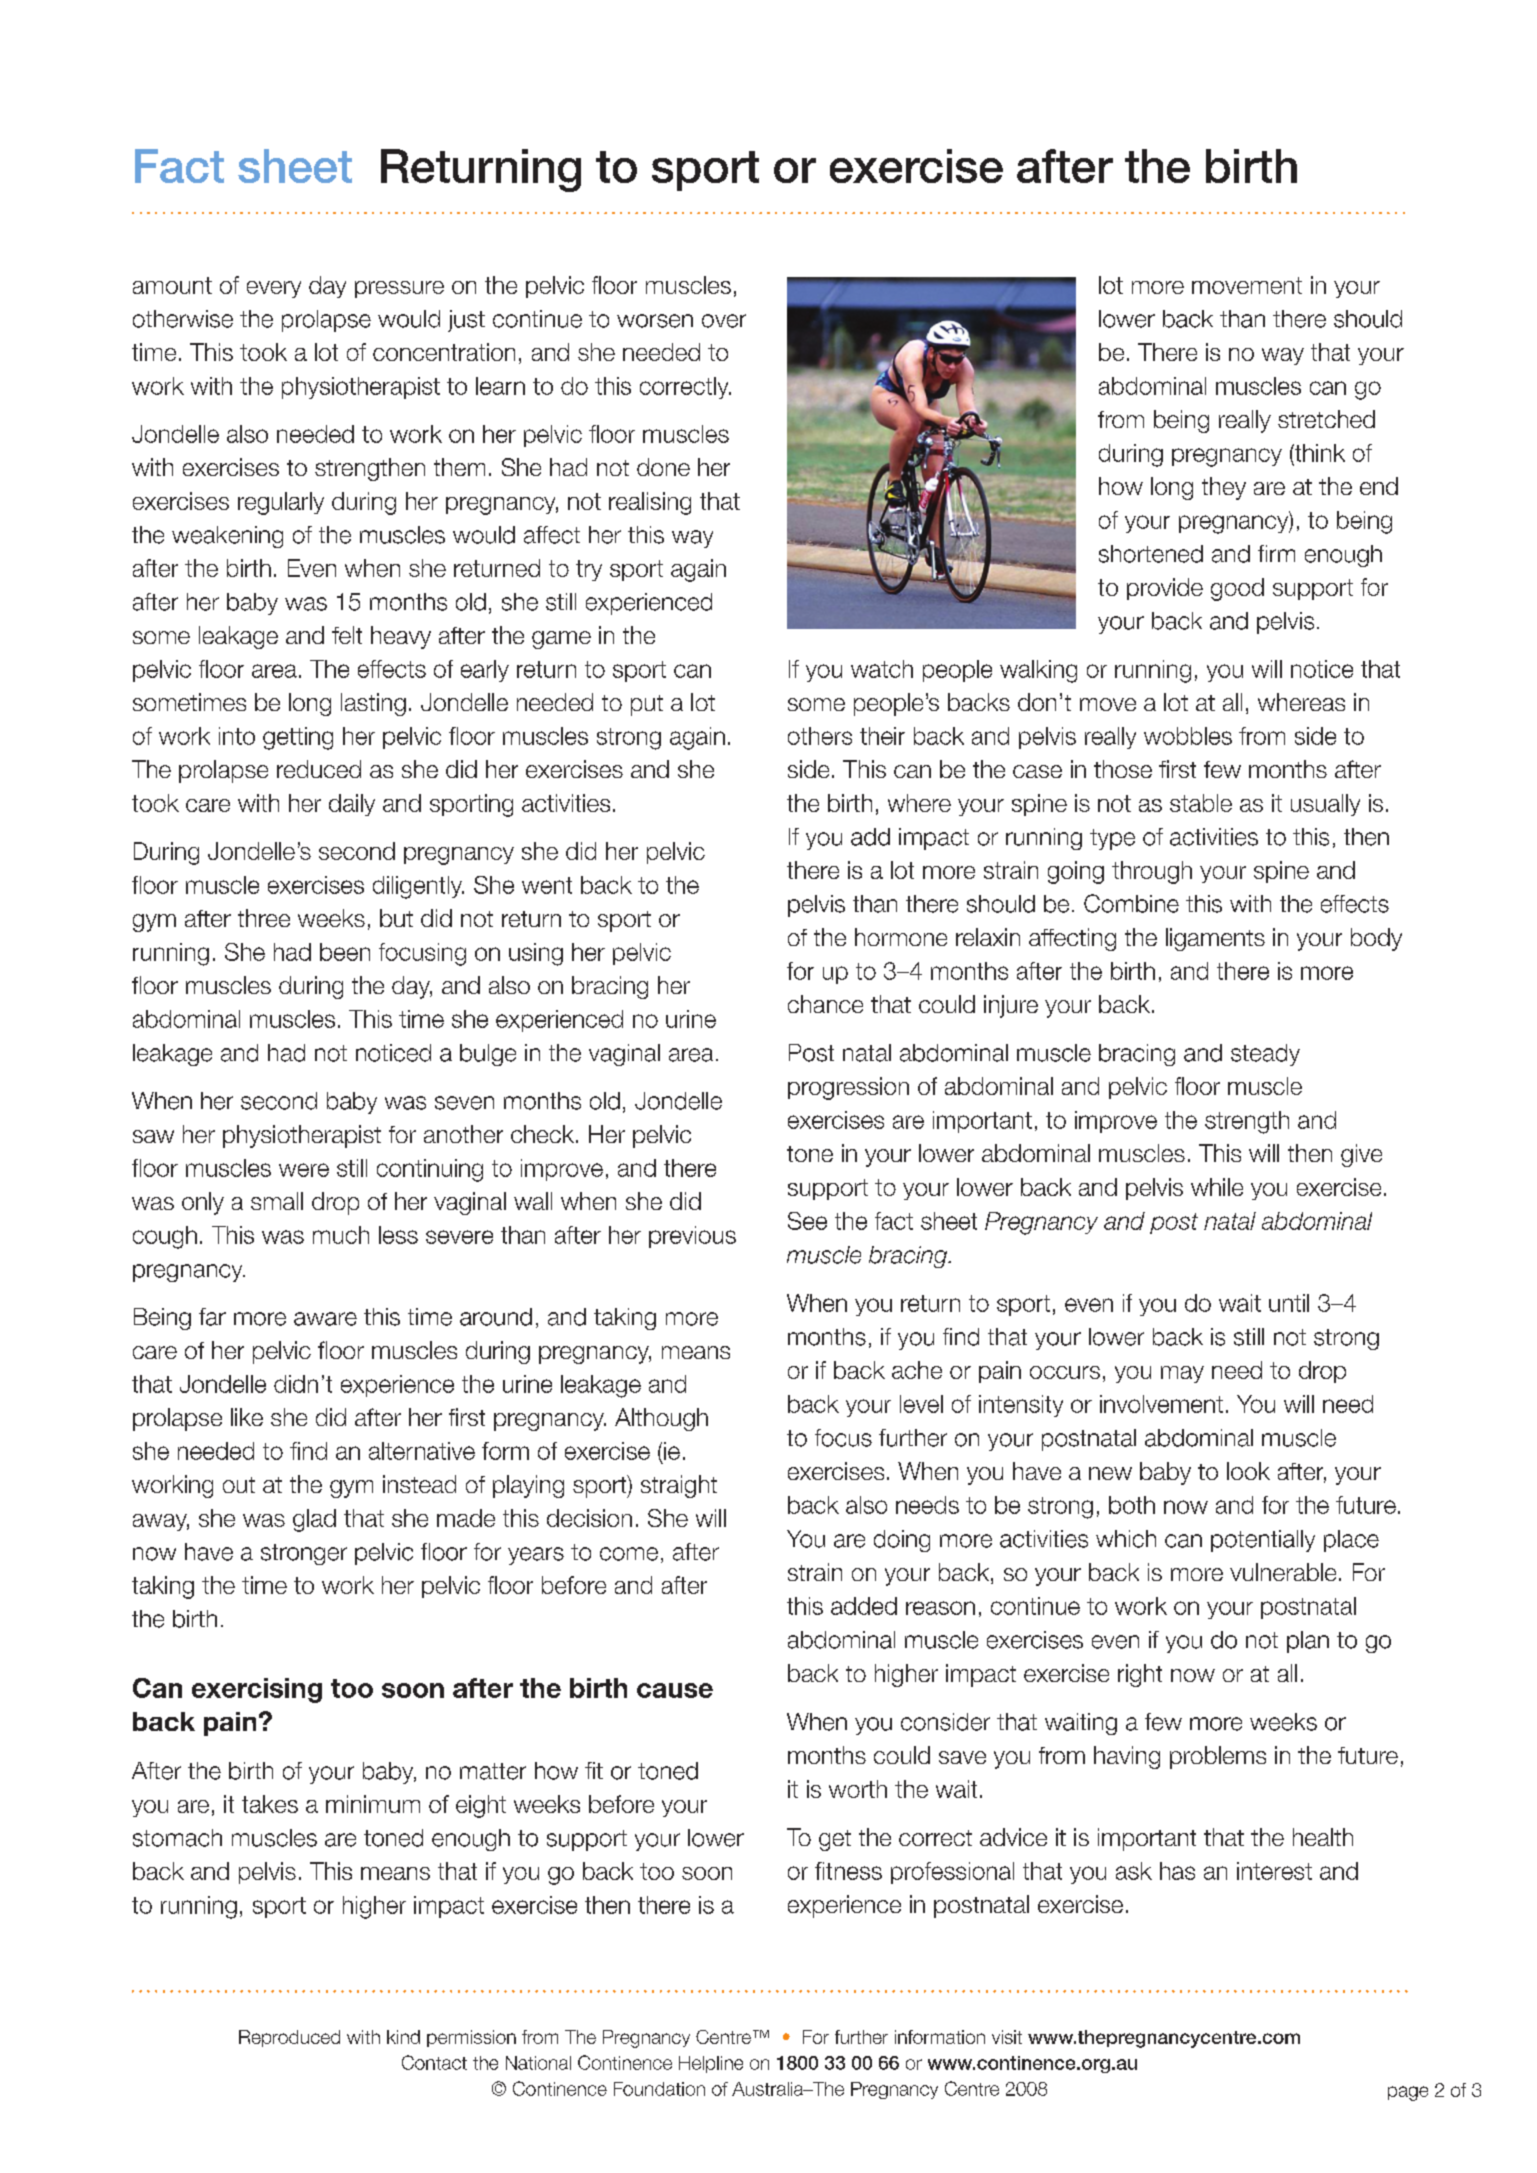 This page has height=2173, width=1537. I want to click on exercising, so click(257, 1690).
